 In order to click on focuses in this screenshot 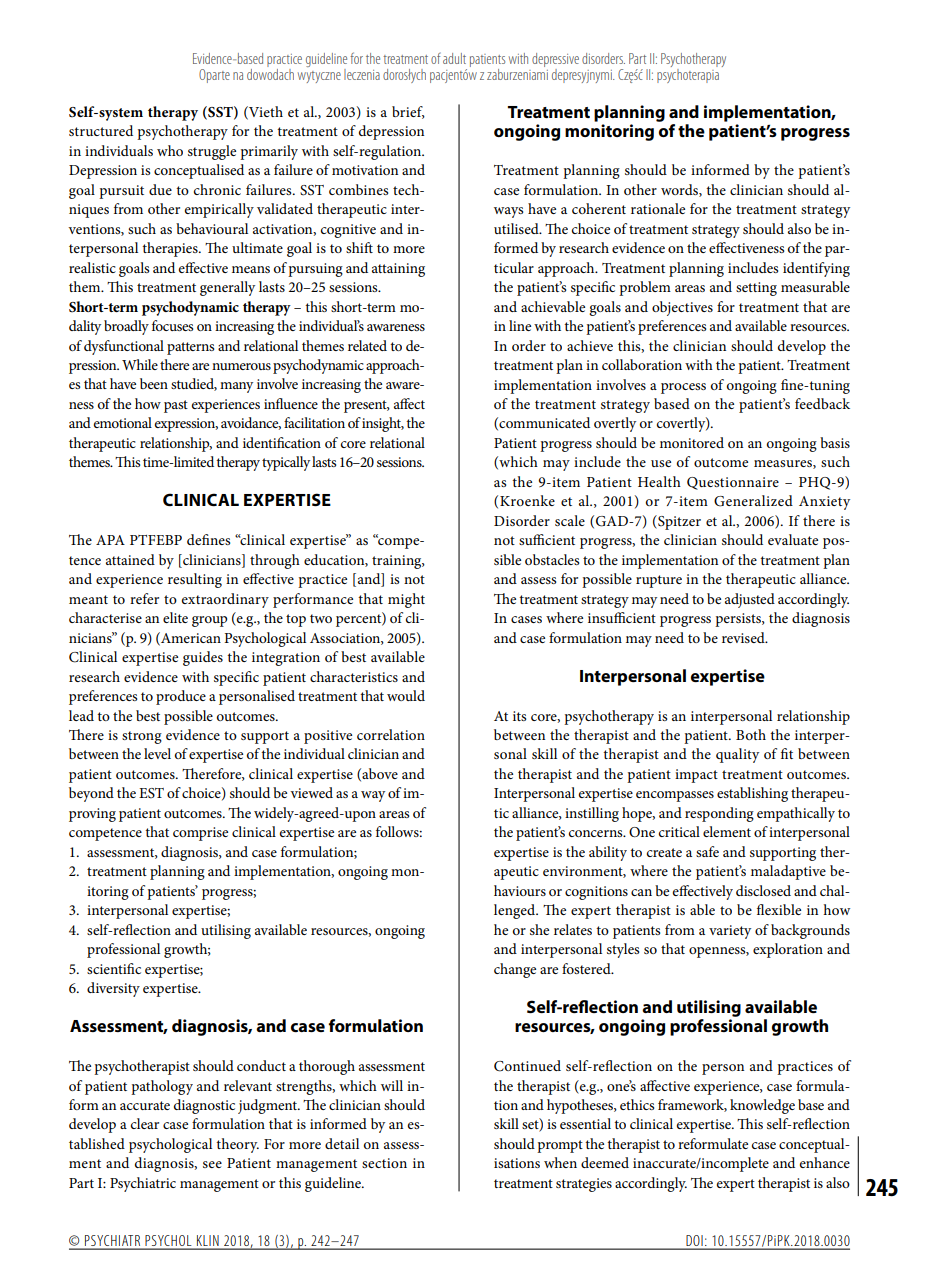, I will do `click(172, 325)`.
